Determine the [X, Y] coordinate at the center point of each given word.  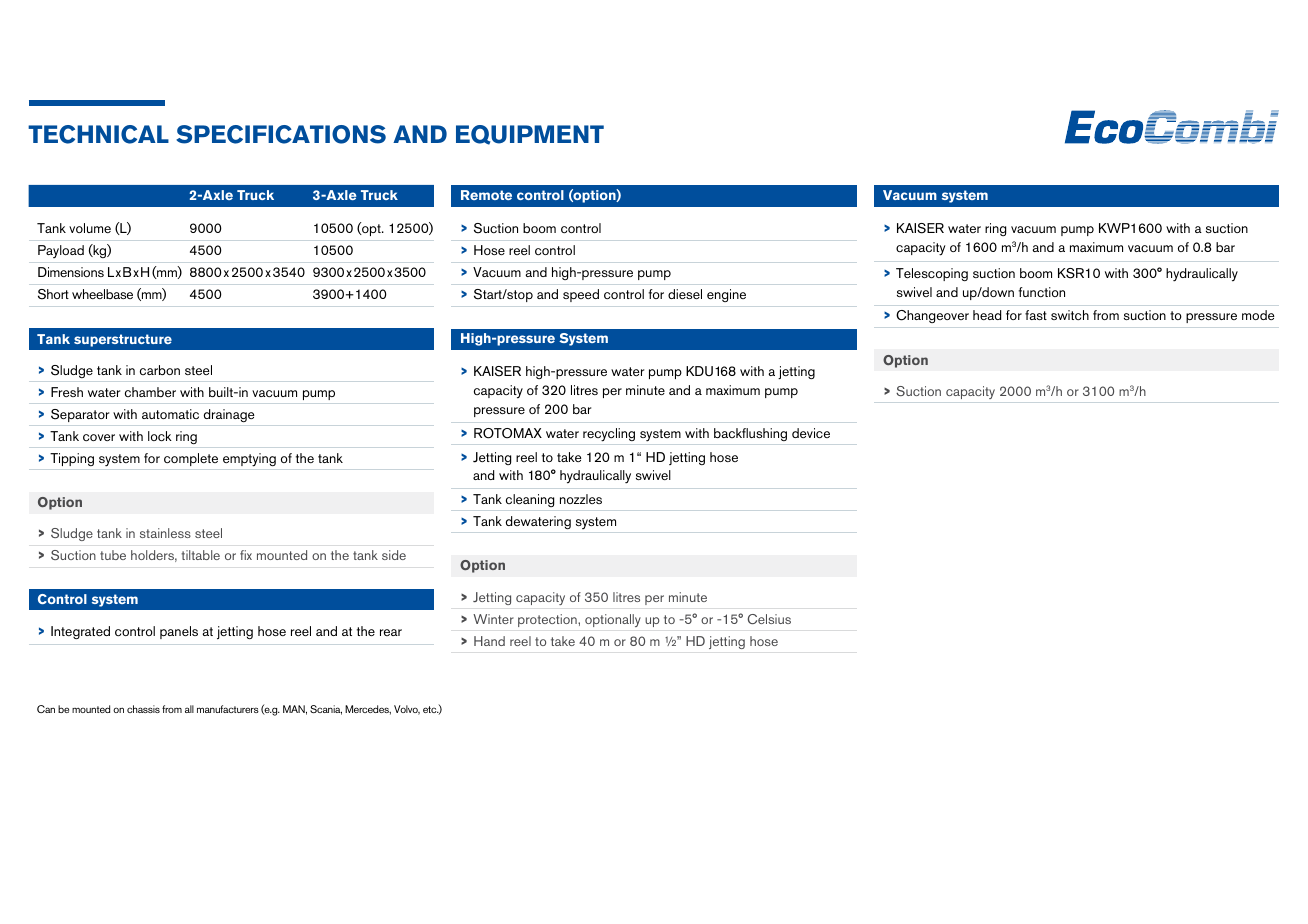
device [811, 433]
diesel [685, 294]
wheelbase [102, 294]
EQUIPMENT [530, 135]
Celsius [769, 619]
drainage [229, 415]
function [1041, 292]
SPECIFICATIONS [281, 134]
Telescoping [932, 274]
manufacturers [228, 709]
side [394, 555]
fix [246, 555]
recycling [609, 435]
